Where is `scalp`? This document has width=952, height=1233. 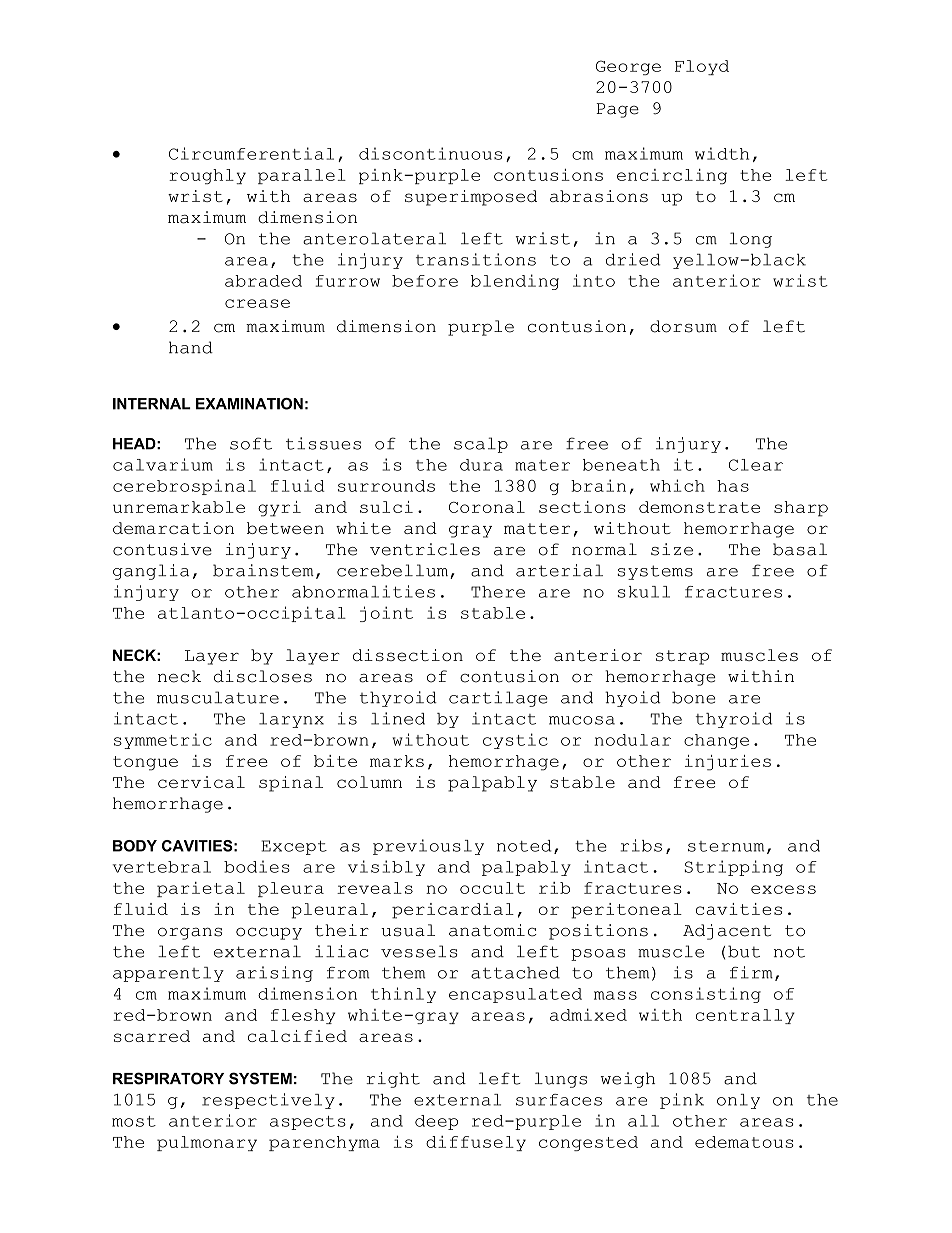 scalp is located at coordinates (481, 445).
